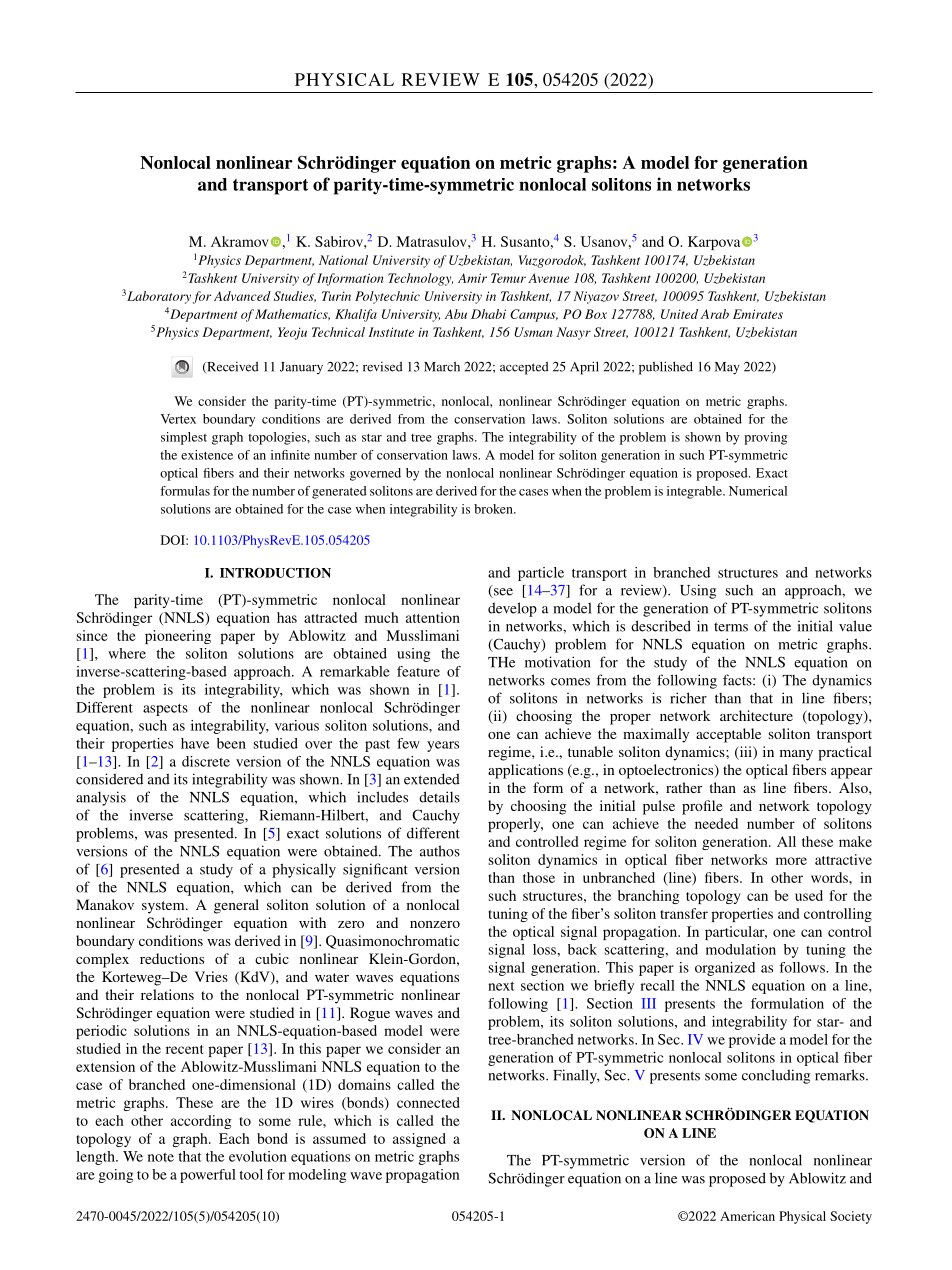 The image size is (952, 1270). Describe the element at coordinates (502, 593) in the screenshot. I see `see` at that location.
